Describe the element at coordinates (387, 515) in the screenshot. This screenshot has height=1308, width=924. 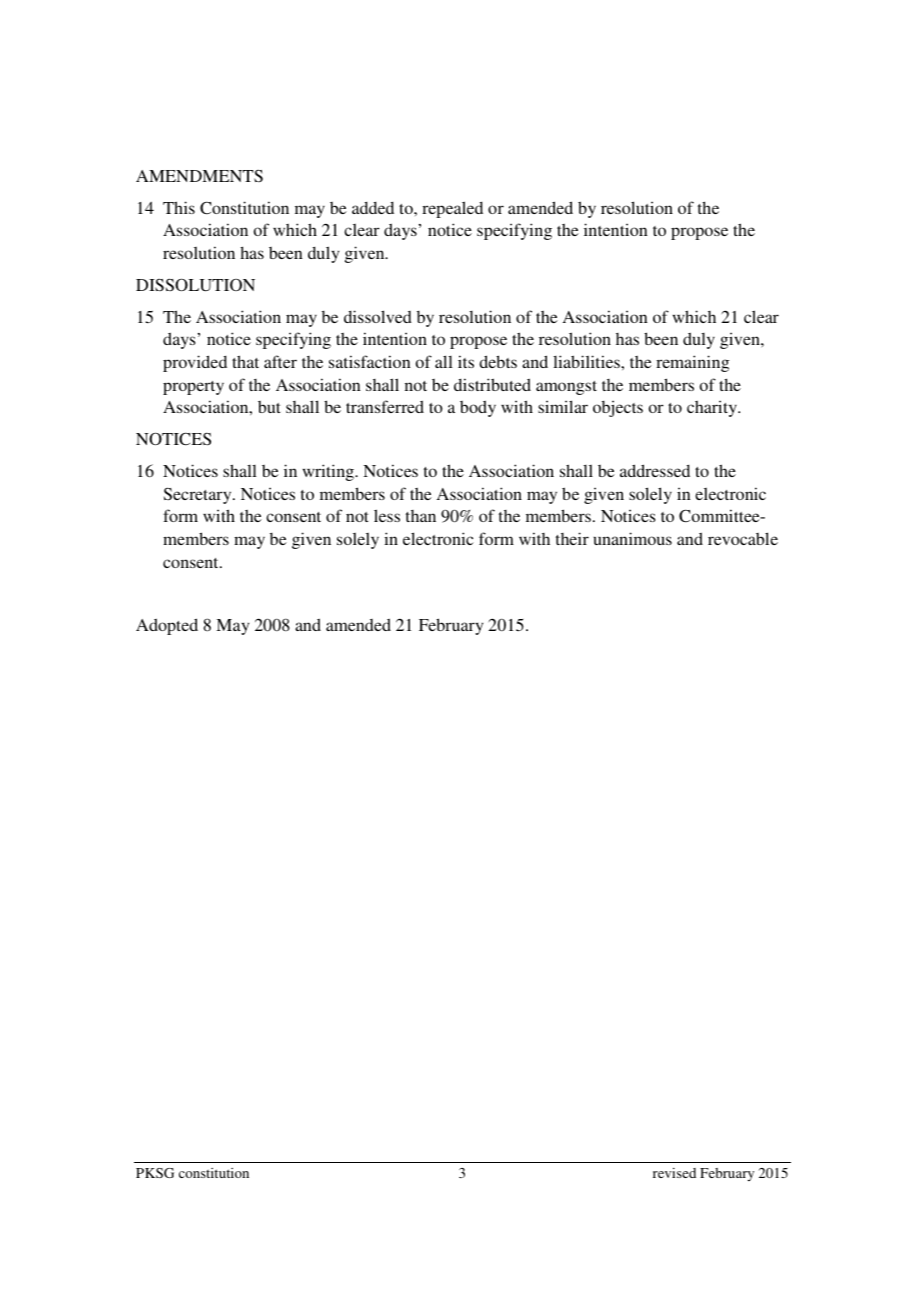
I see `less` at that location.
